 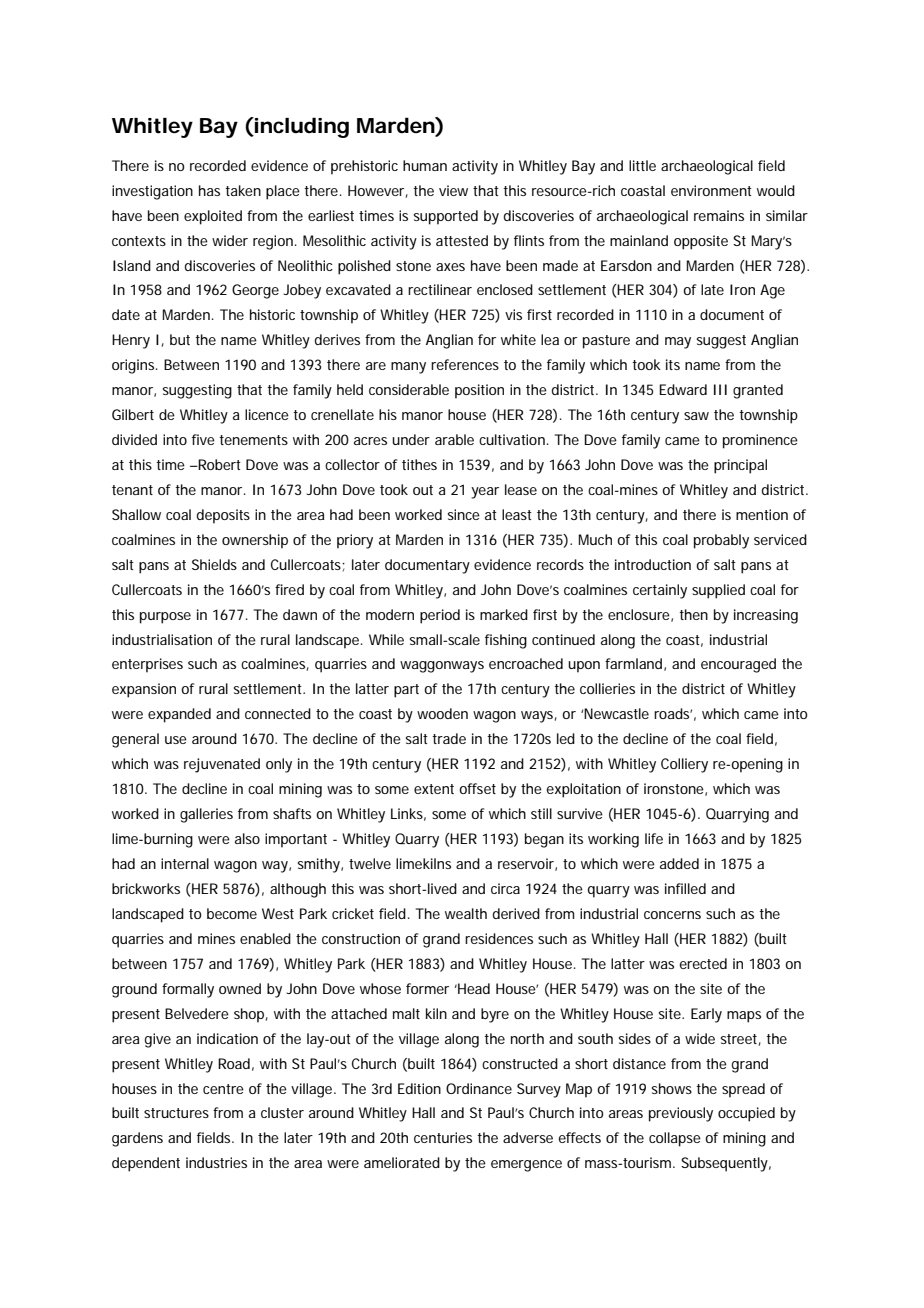 I want to click on offset, so click(x=477, y=788).
